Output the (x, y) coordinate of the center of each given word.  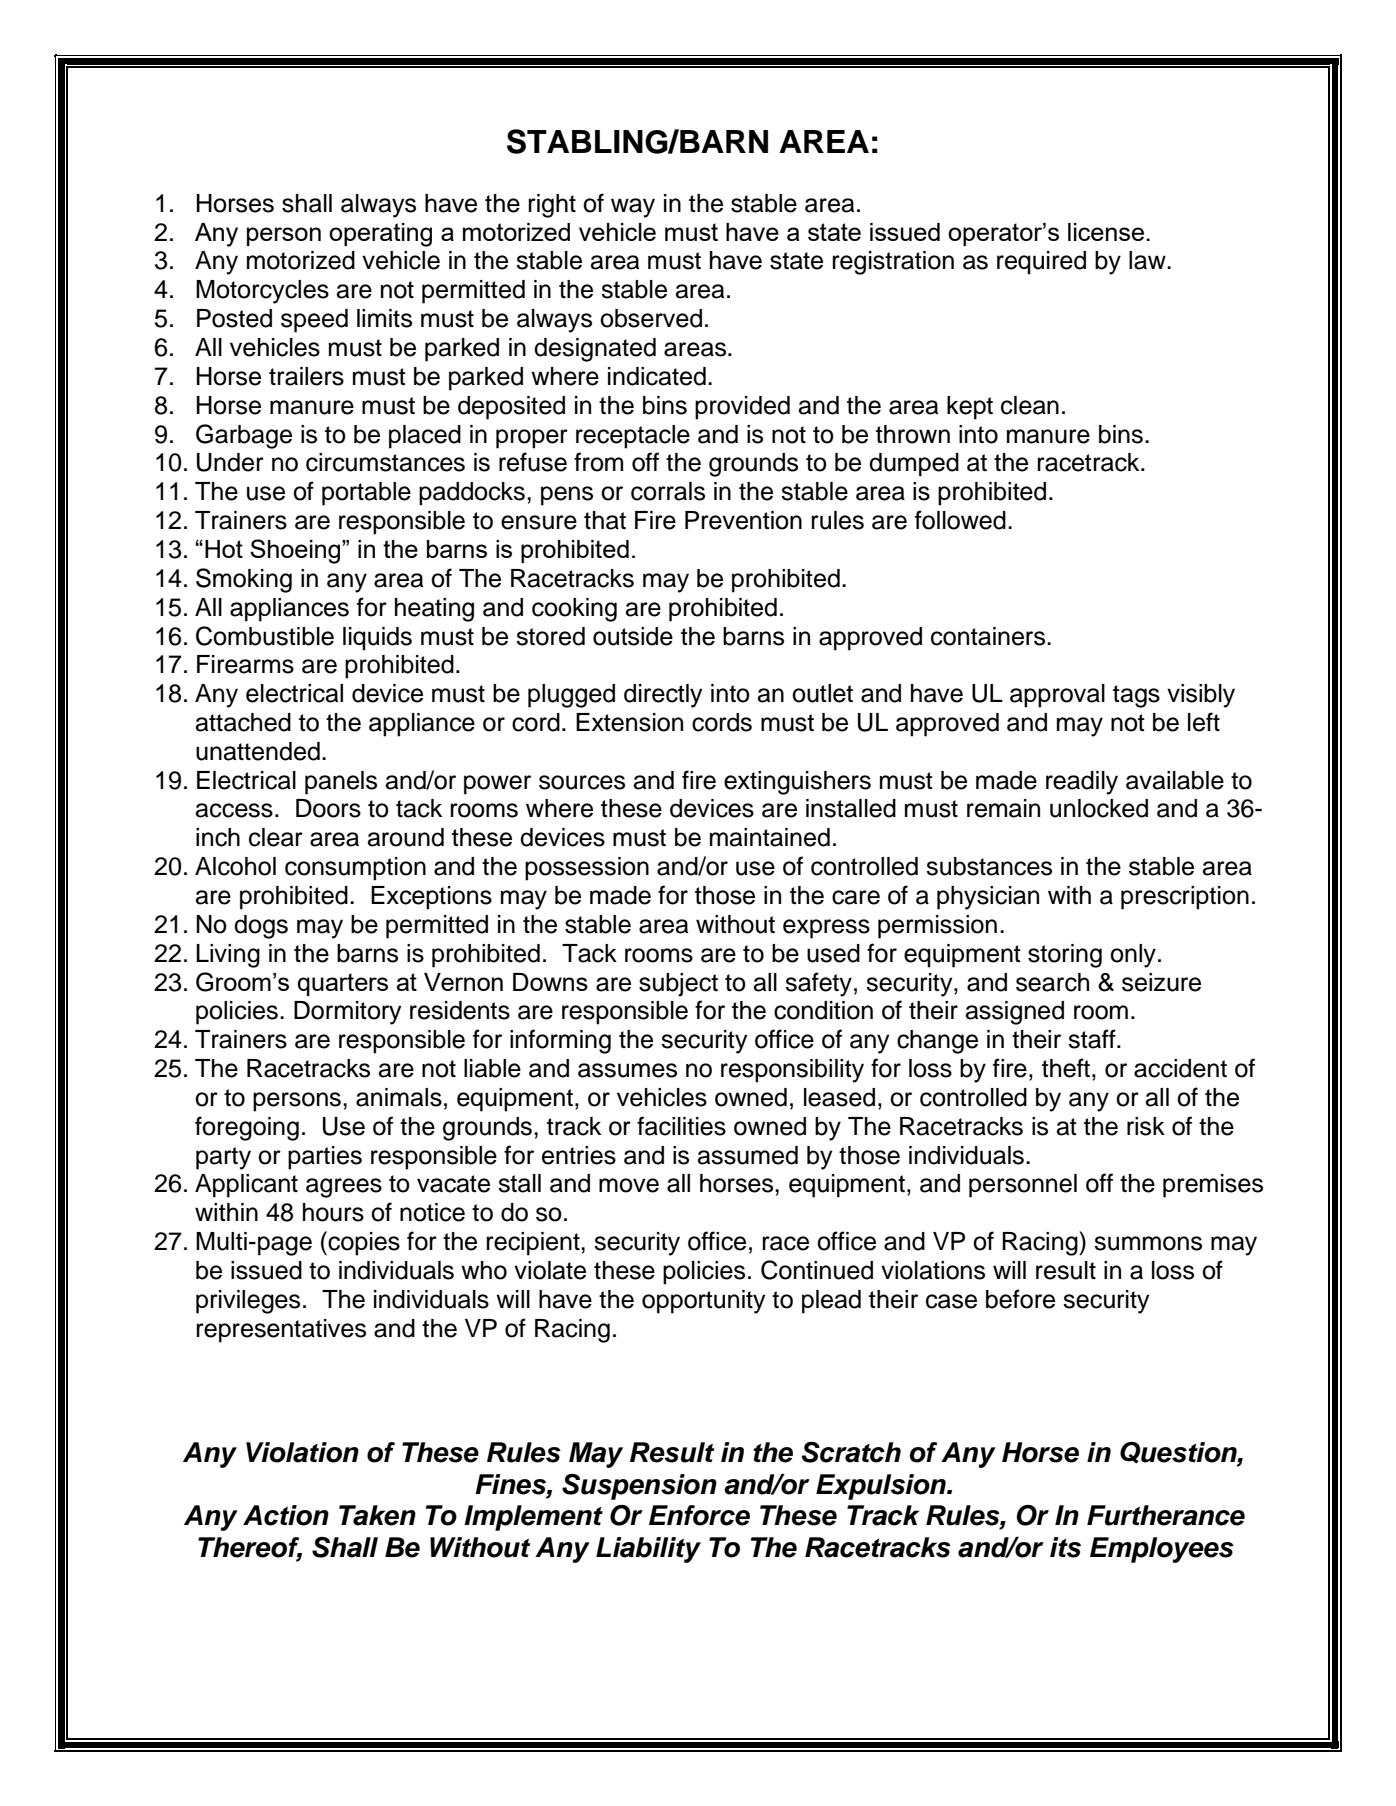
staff (1093, 1039)
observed (651, 318)
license (1106, 232)
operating (380, 235)
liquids (377, 639)
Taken (377, 1515)
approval (1057, 696)
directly (663, 696)
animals (399, 1097)
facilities (681, 1126)
